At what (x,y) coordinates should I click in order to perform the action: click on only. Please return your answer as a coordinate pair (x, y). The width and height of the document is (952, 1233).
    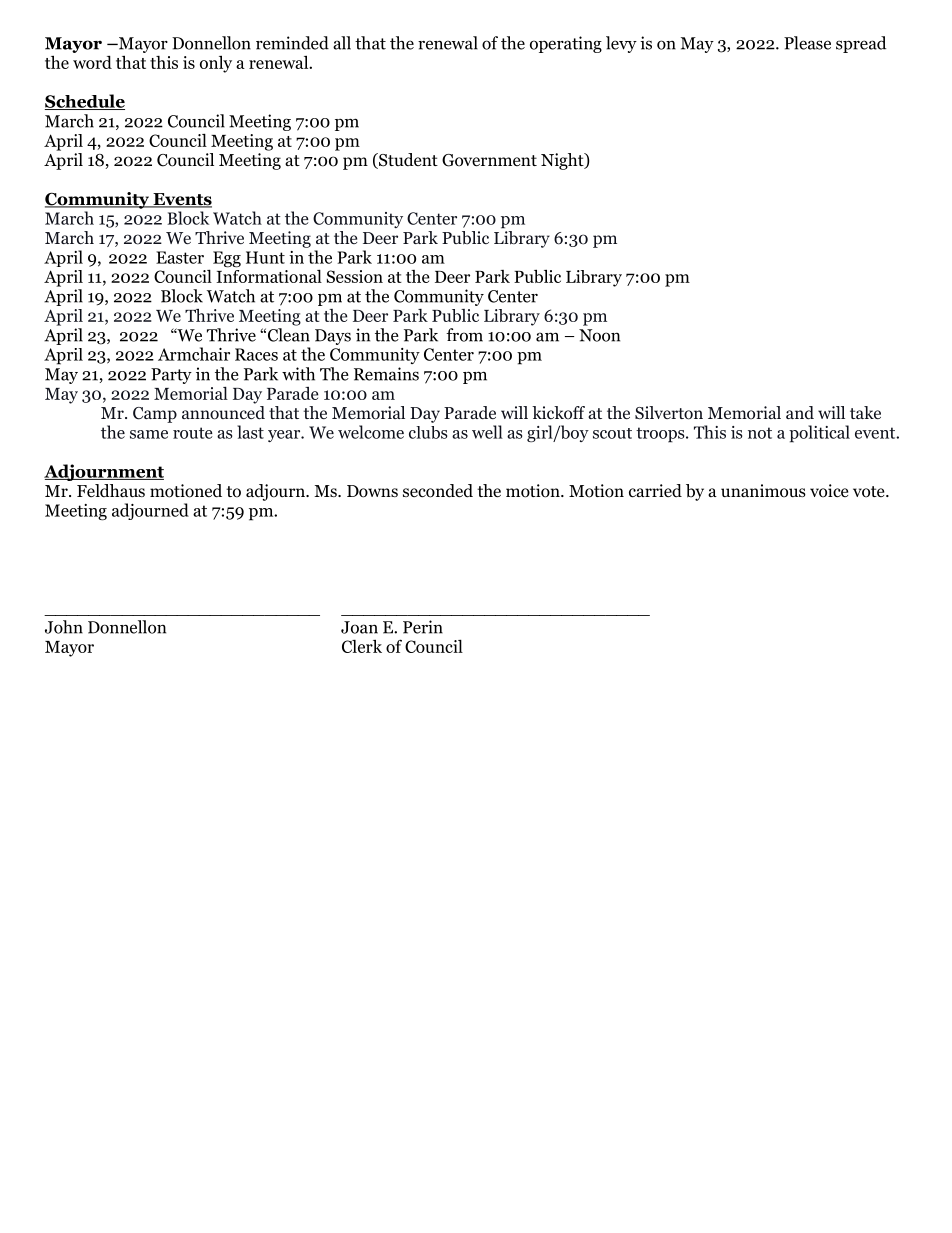
    Looking at the image, I should click on (216, 64).
